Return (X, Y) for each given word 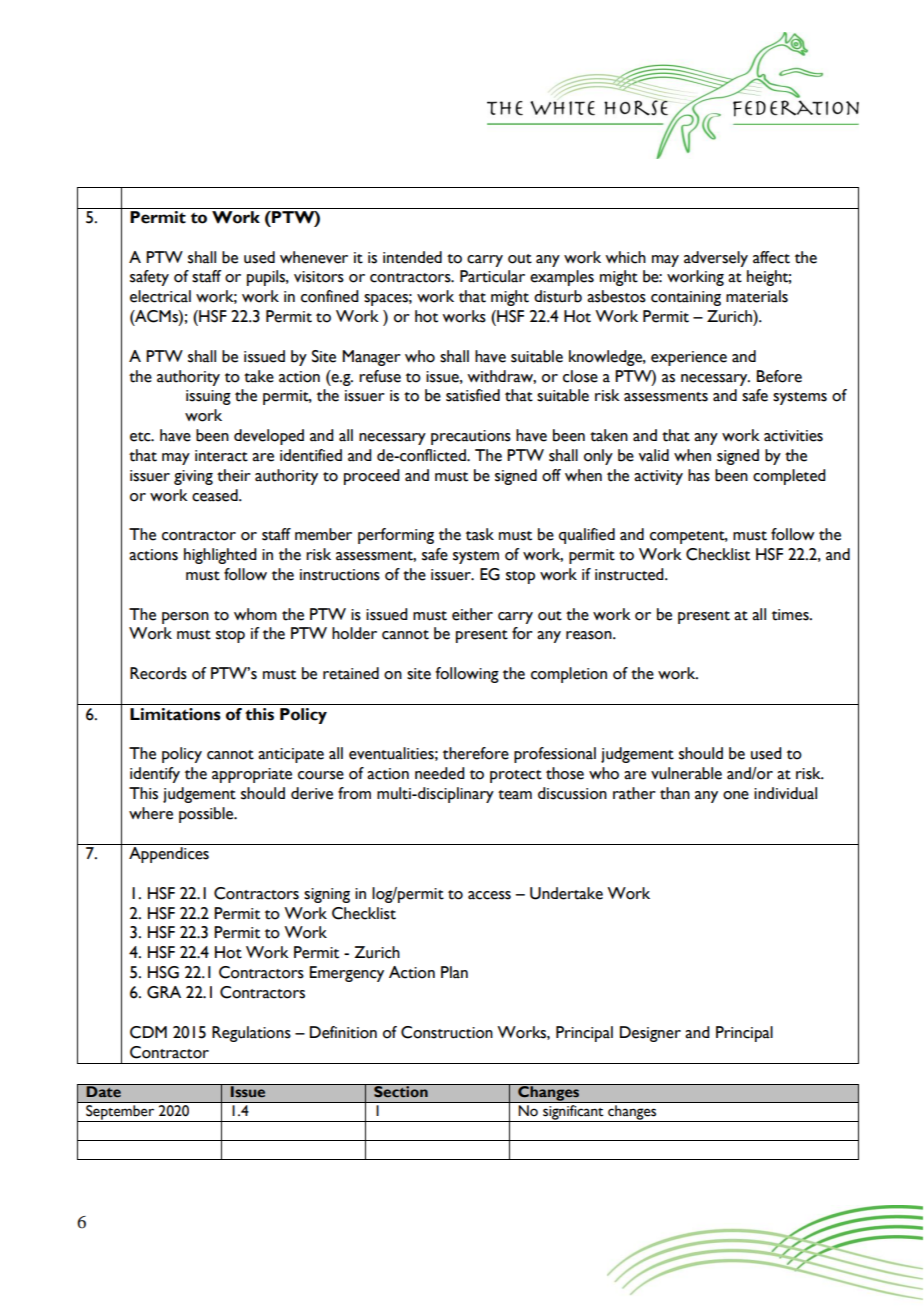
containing (686, 298)
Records (158, 673)
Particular (492, 276)
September (120, 1113)
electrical (160, 296)
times (791, 615)
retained (351, 673)
